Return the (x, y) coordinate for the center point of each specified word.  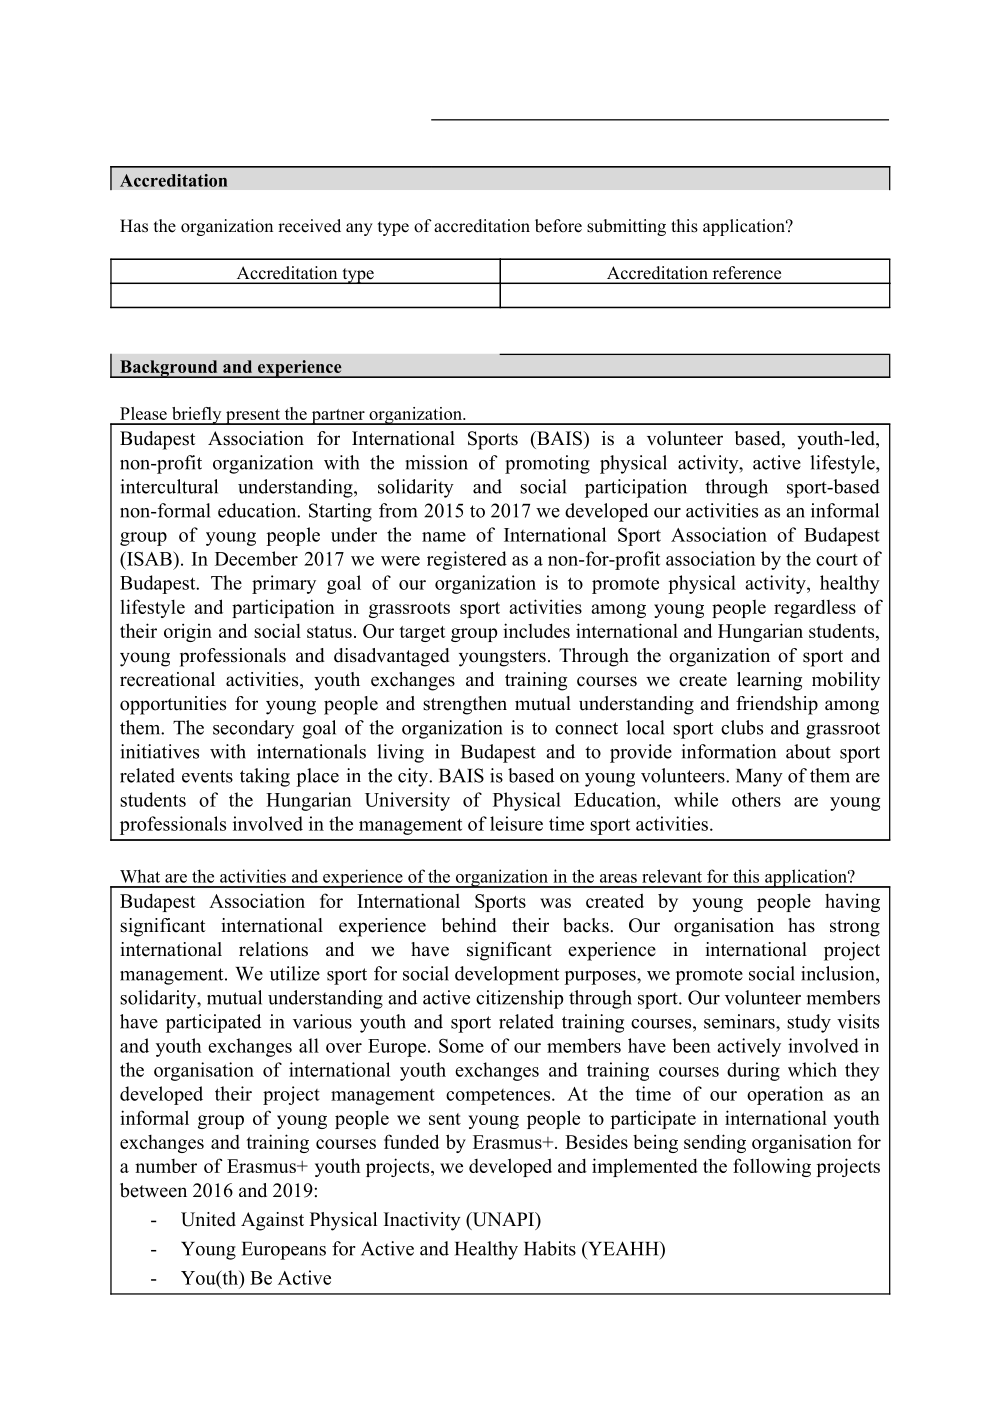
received (309, 226)
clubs (742, 727)
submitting (626, 227)
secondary (253, 729)
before (558, 226)
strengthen (465, 705)
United (208, 1219)
